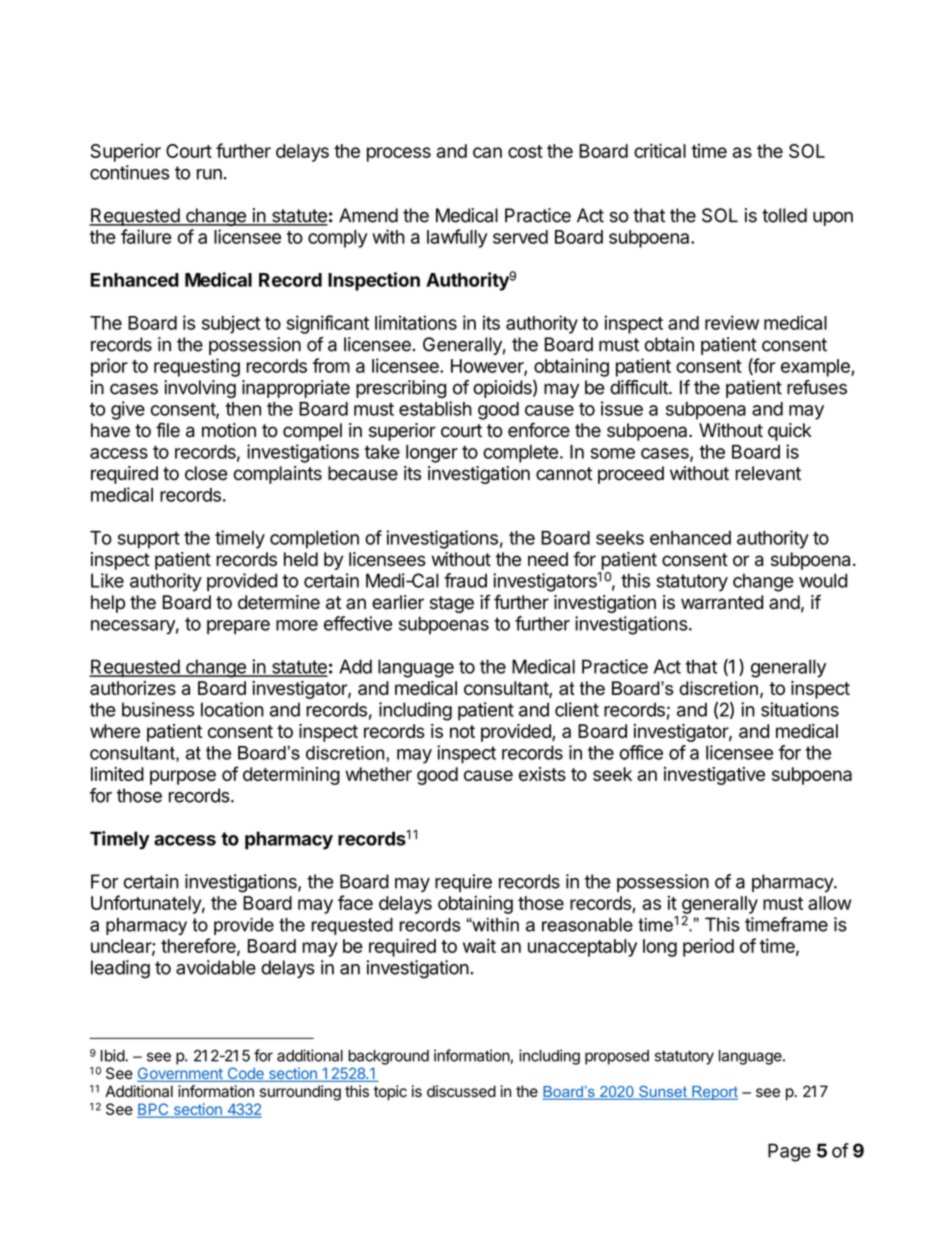  Describe the element at coordinates (461, 1091) in the screenshot. I see `discussed` at that location.
